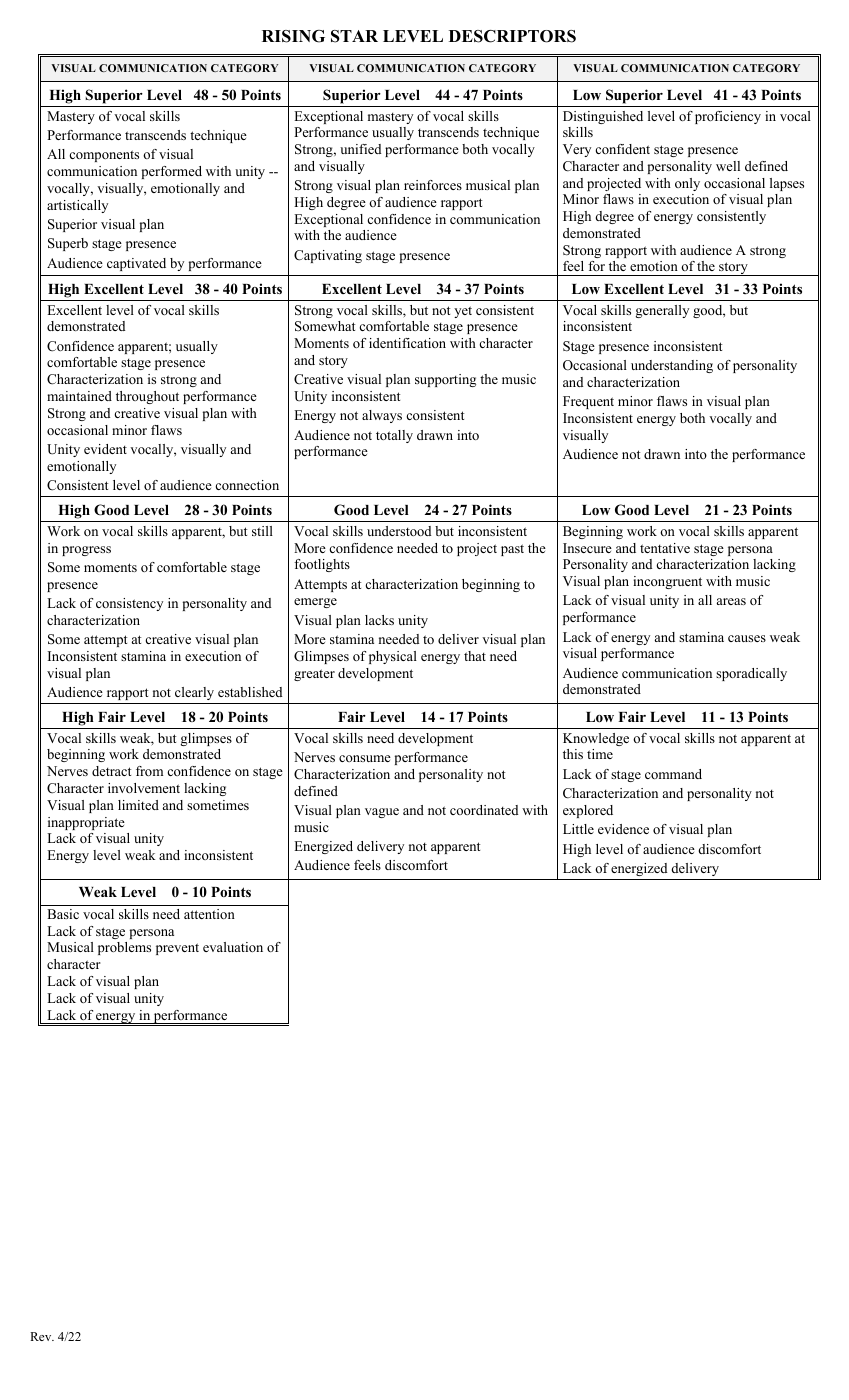 The image size is (849, 1400). Describe the element at coordinates (293, 36) in the screenshot. I see `RISING` at that location.
